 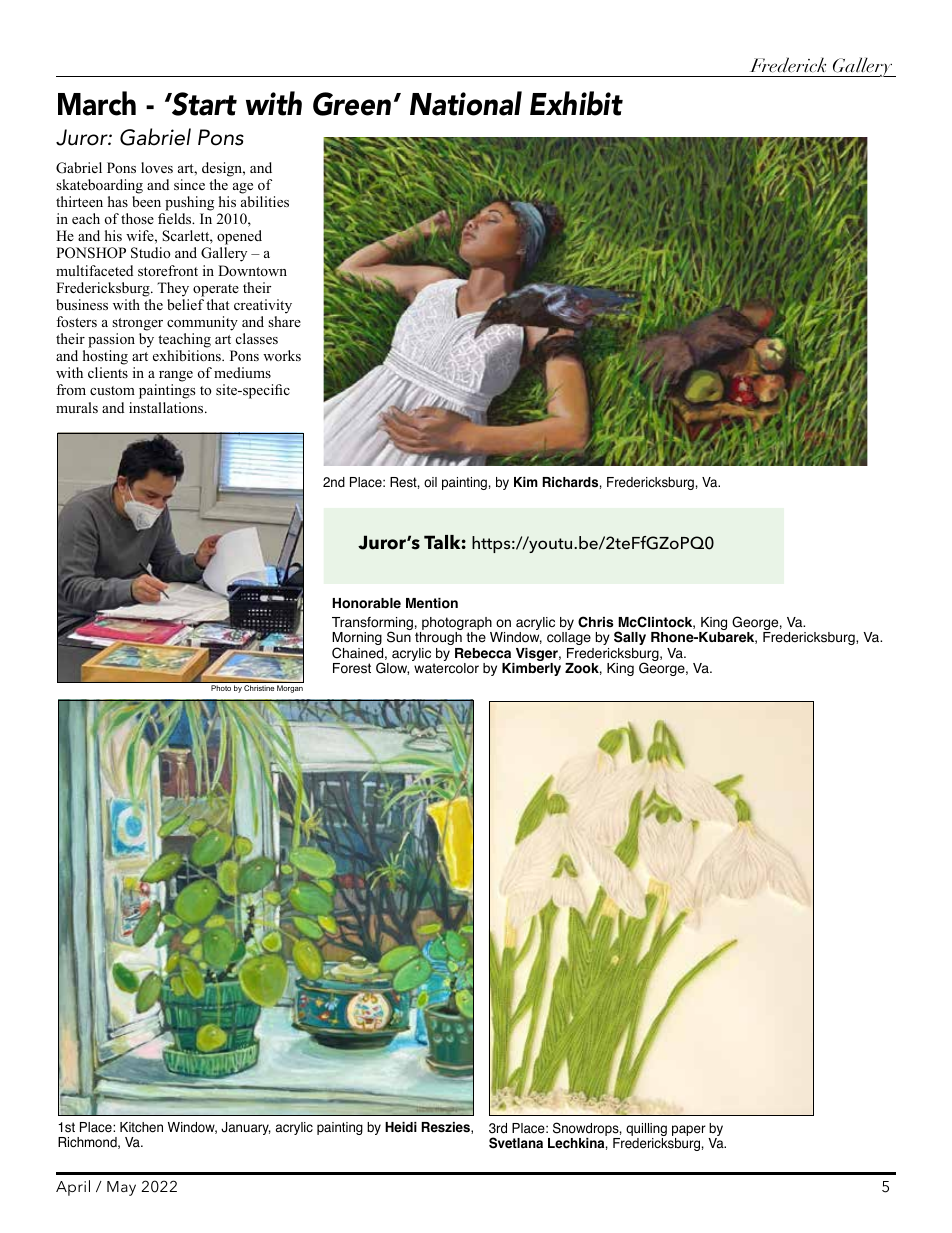 I want to click on Glow, so click(x=392, y=668).
